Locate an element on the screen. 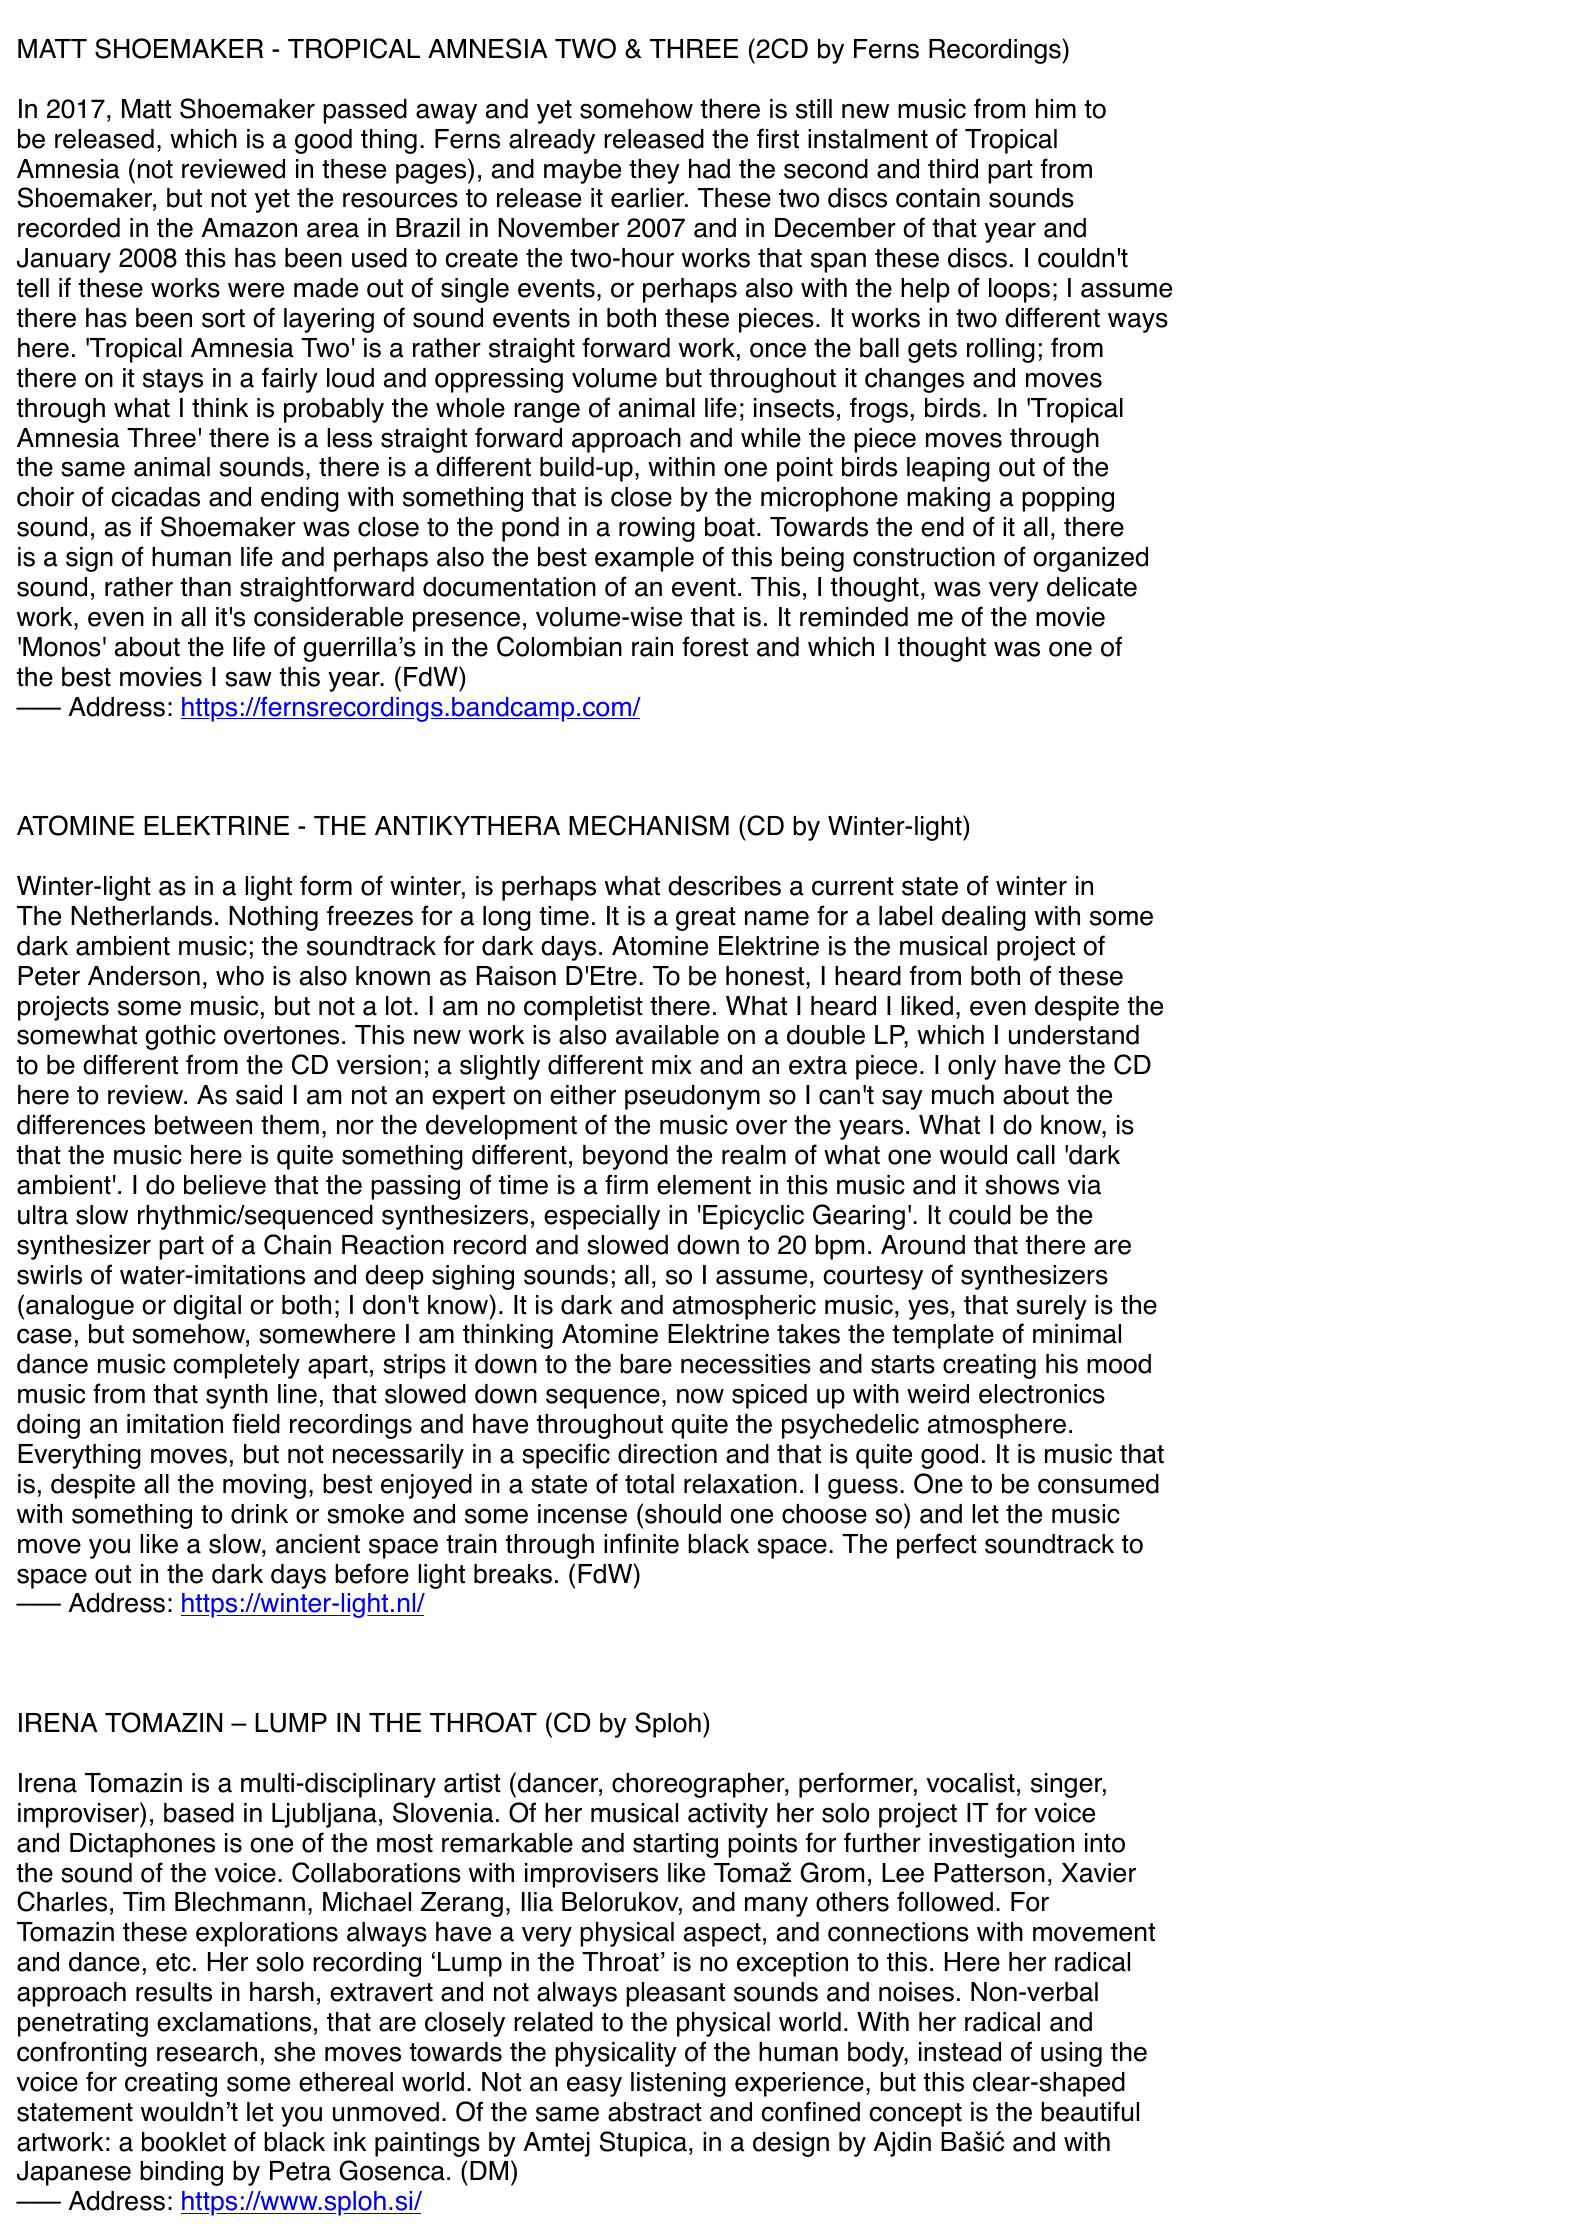  than is located at coordinates (205, 587).
